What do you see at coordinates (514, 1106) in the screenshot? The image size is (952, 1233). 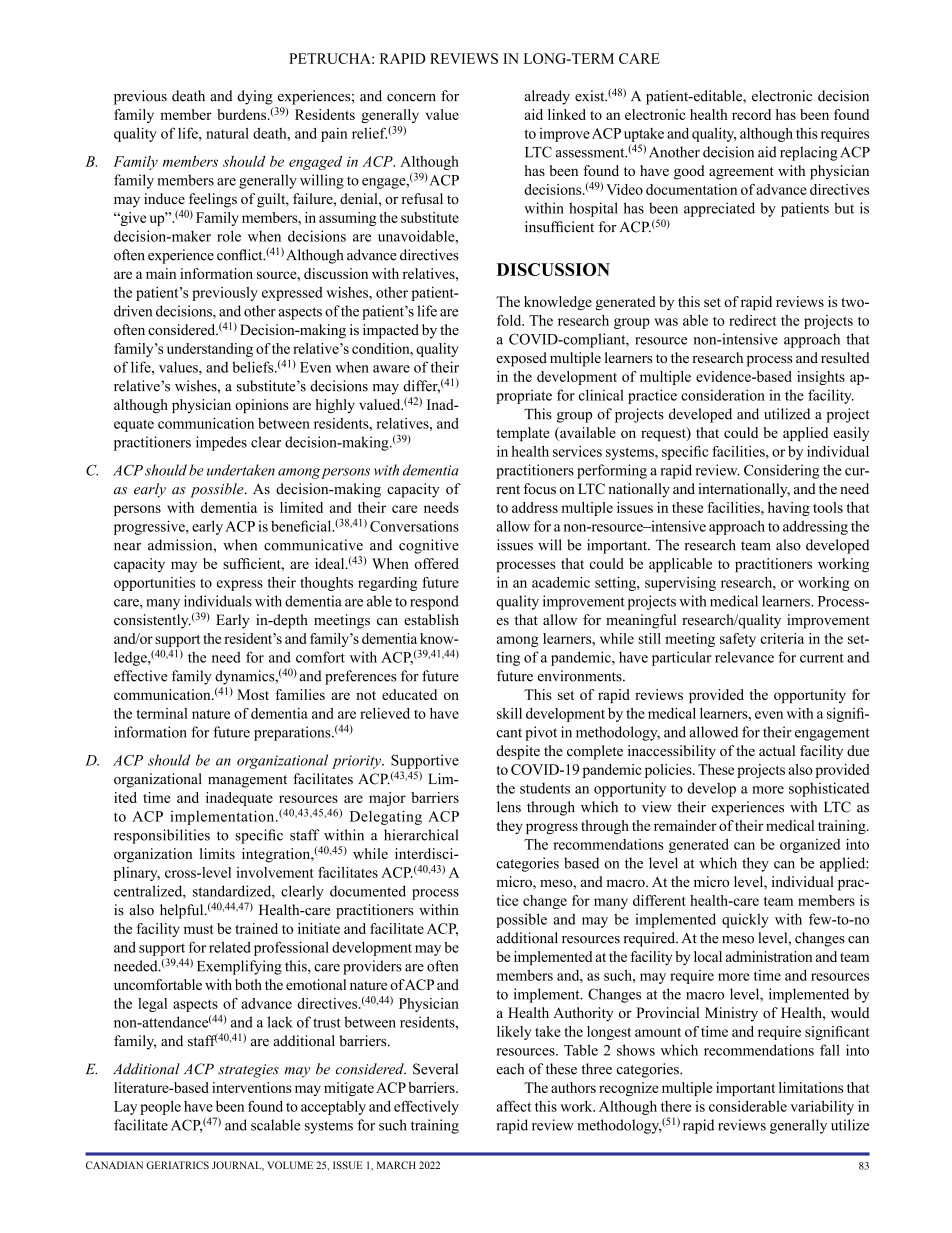 I see `affect` at bounding box center [514, 1106].
